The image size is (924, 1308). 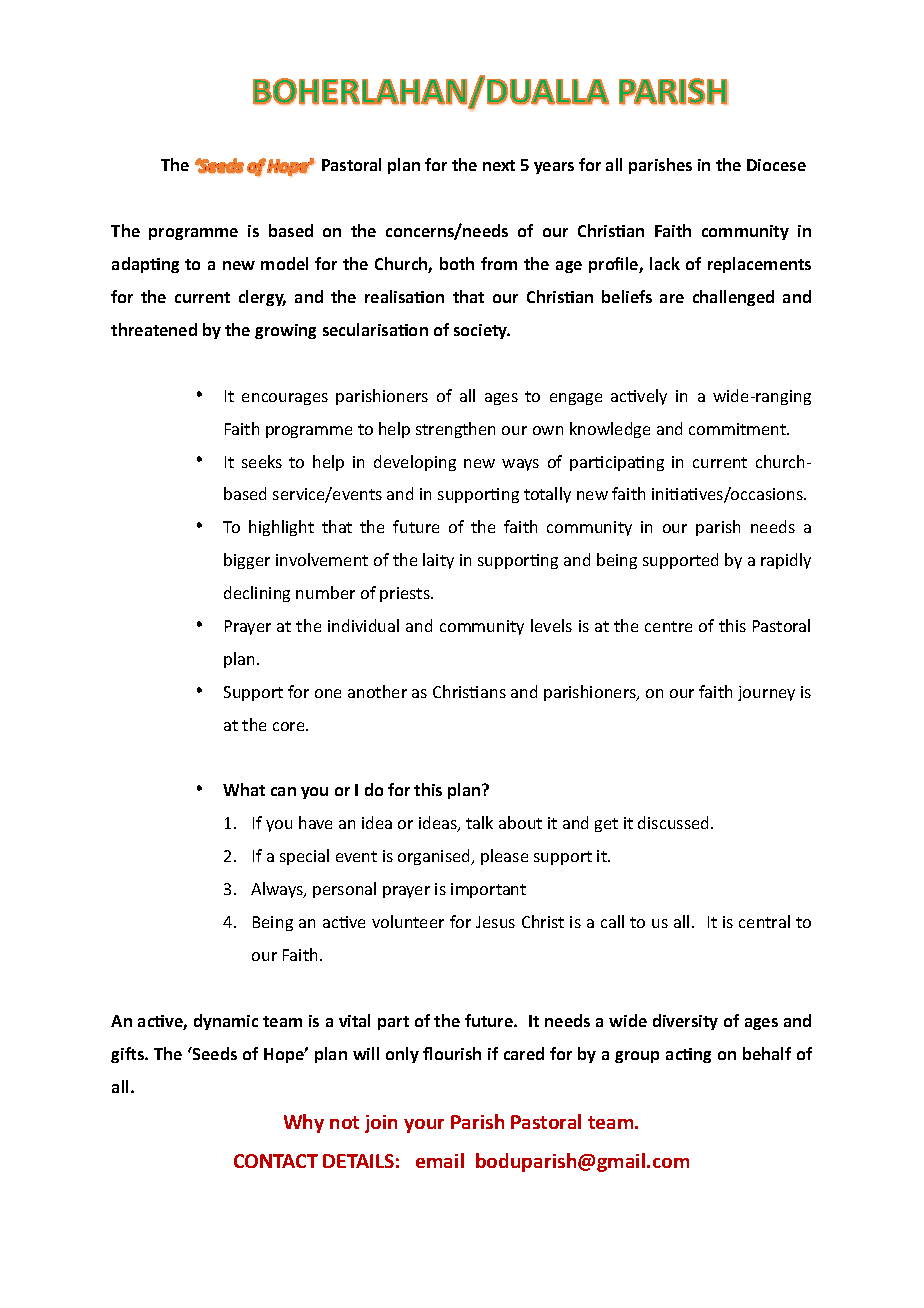 I want to click on Diocese, so click(x=776, y=165).
